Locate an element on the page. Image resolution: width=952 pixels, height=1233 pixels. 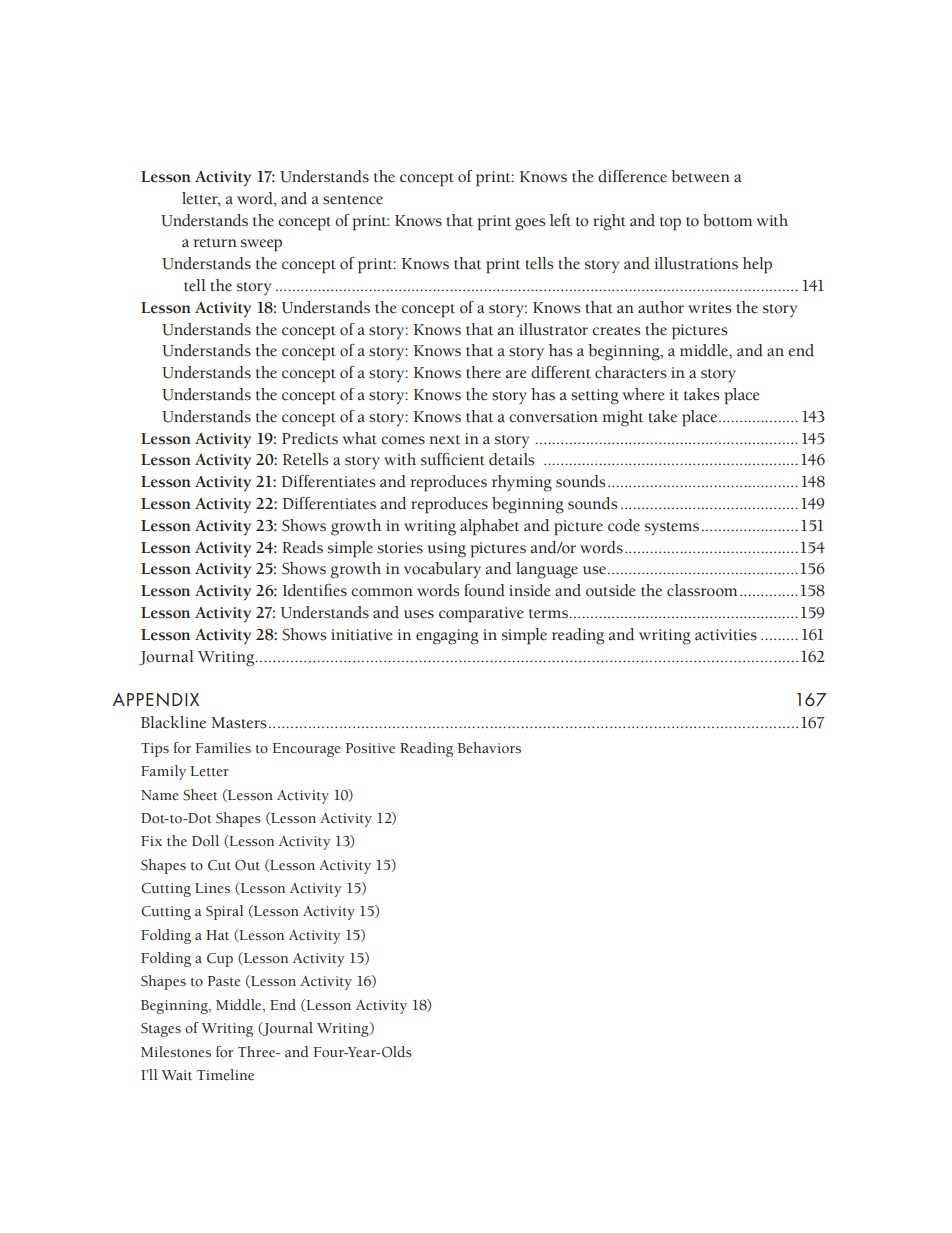
top is located at coordinates (670, 224).
